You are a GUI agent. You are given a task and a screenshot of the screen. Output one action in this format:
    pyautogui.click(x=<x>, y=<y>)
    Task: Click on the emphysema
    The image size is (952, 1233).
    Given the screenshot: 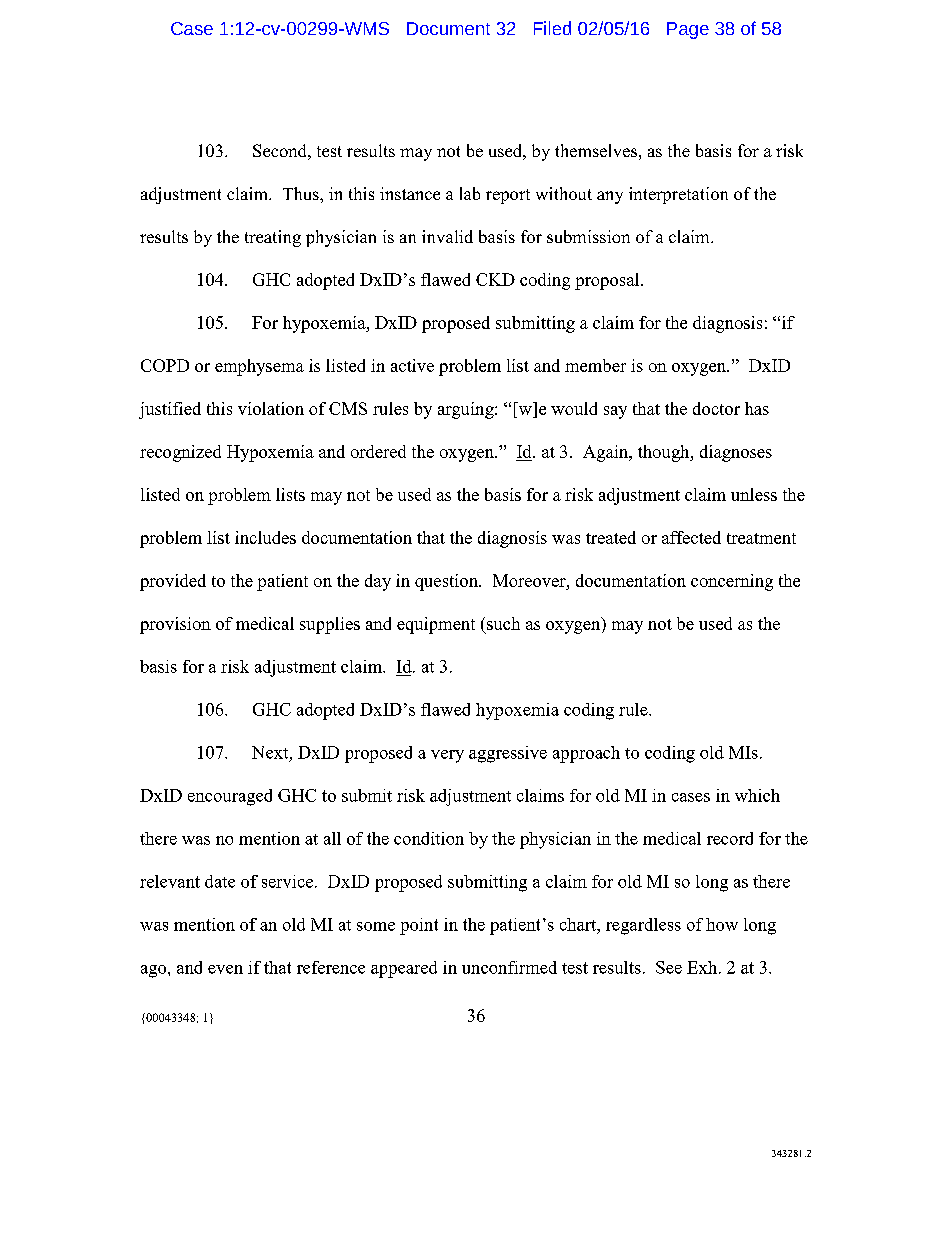 What is the action you would take?
    pyautogui.click(x=259, y=367)
